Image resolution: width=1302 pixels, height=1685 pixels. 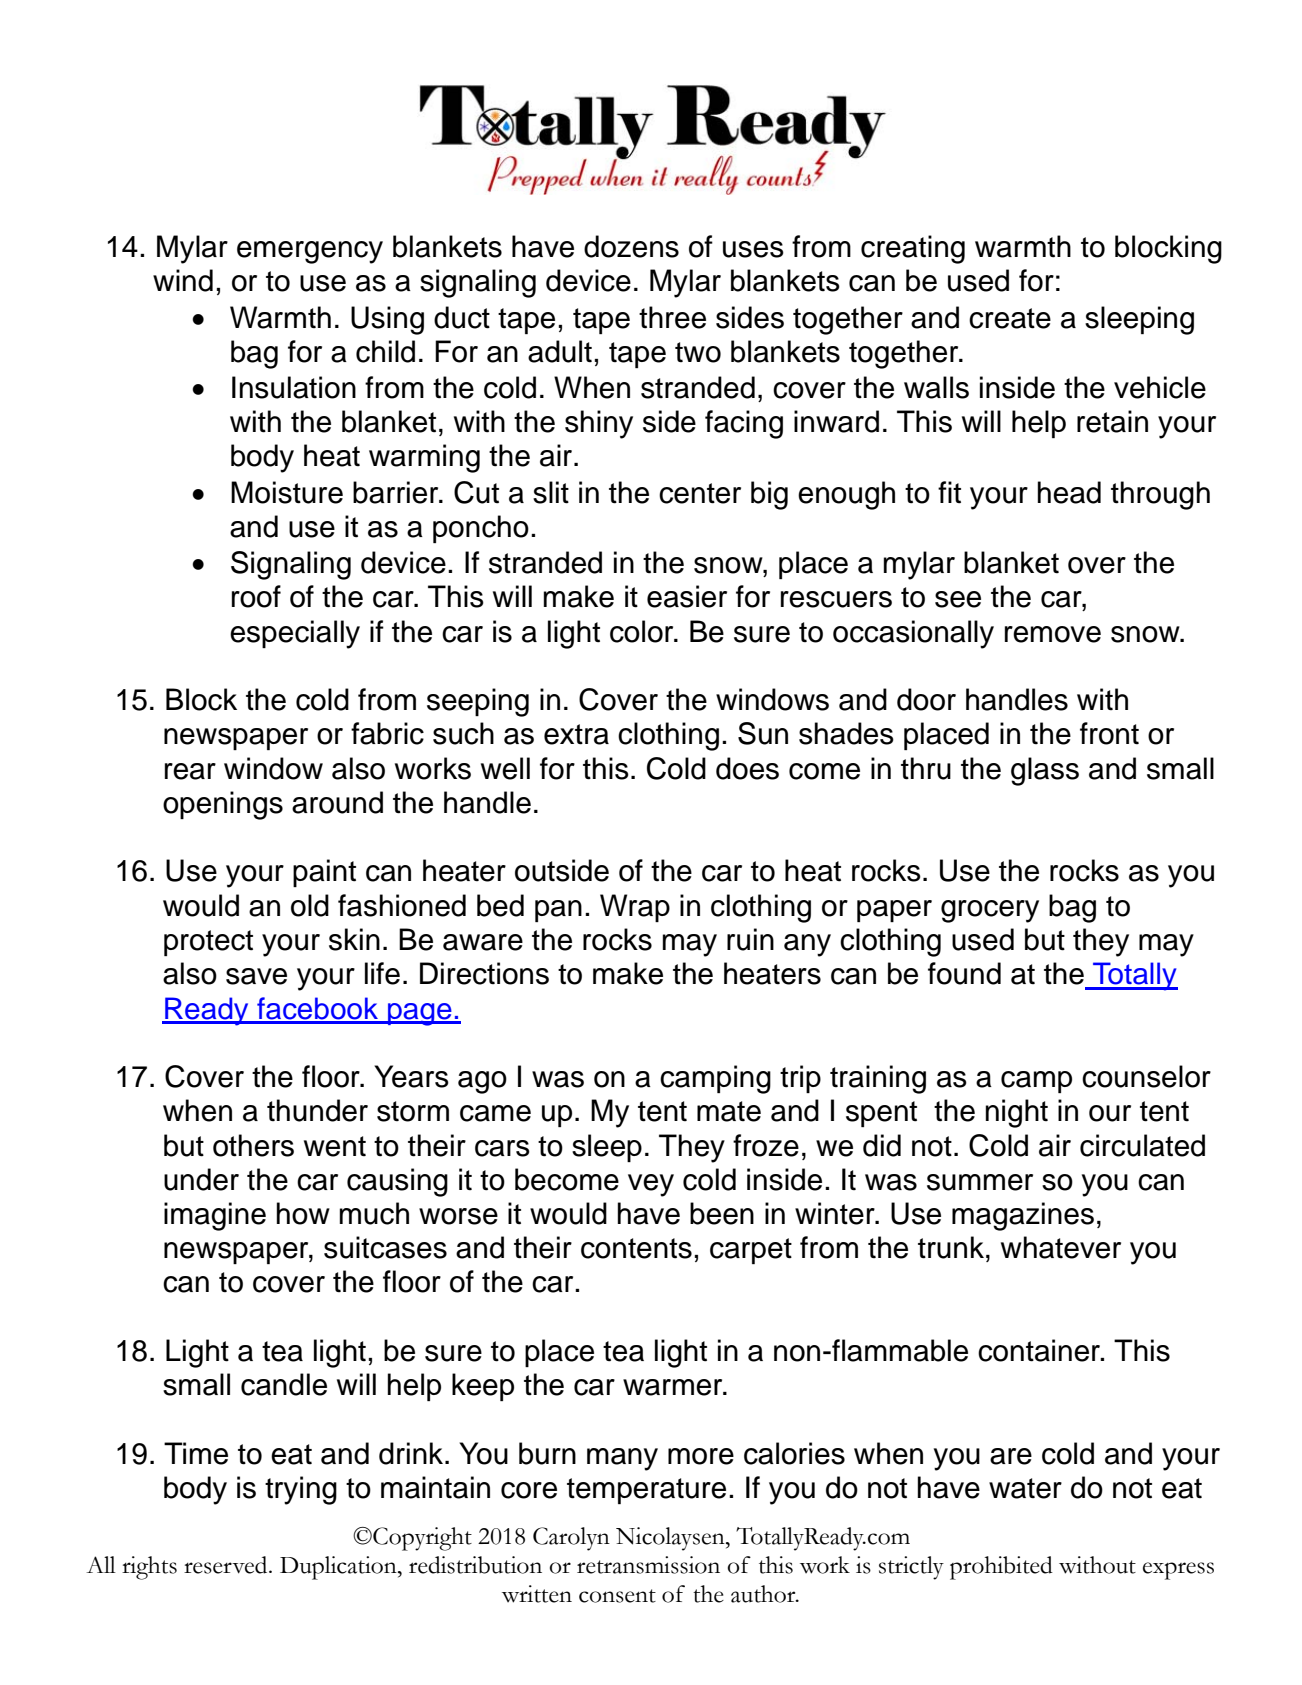 I want to click on reserved, so click(x=227, y=1565).
